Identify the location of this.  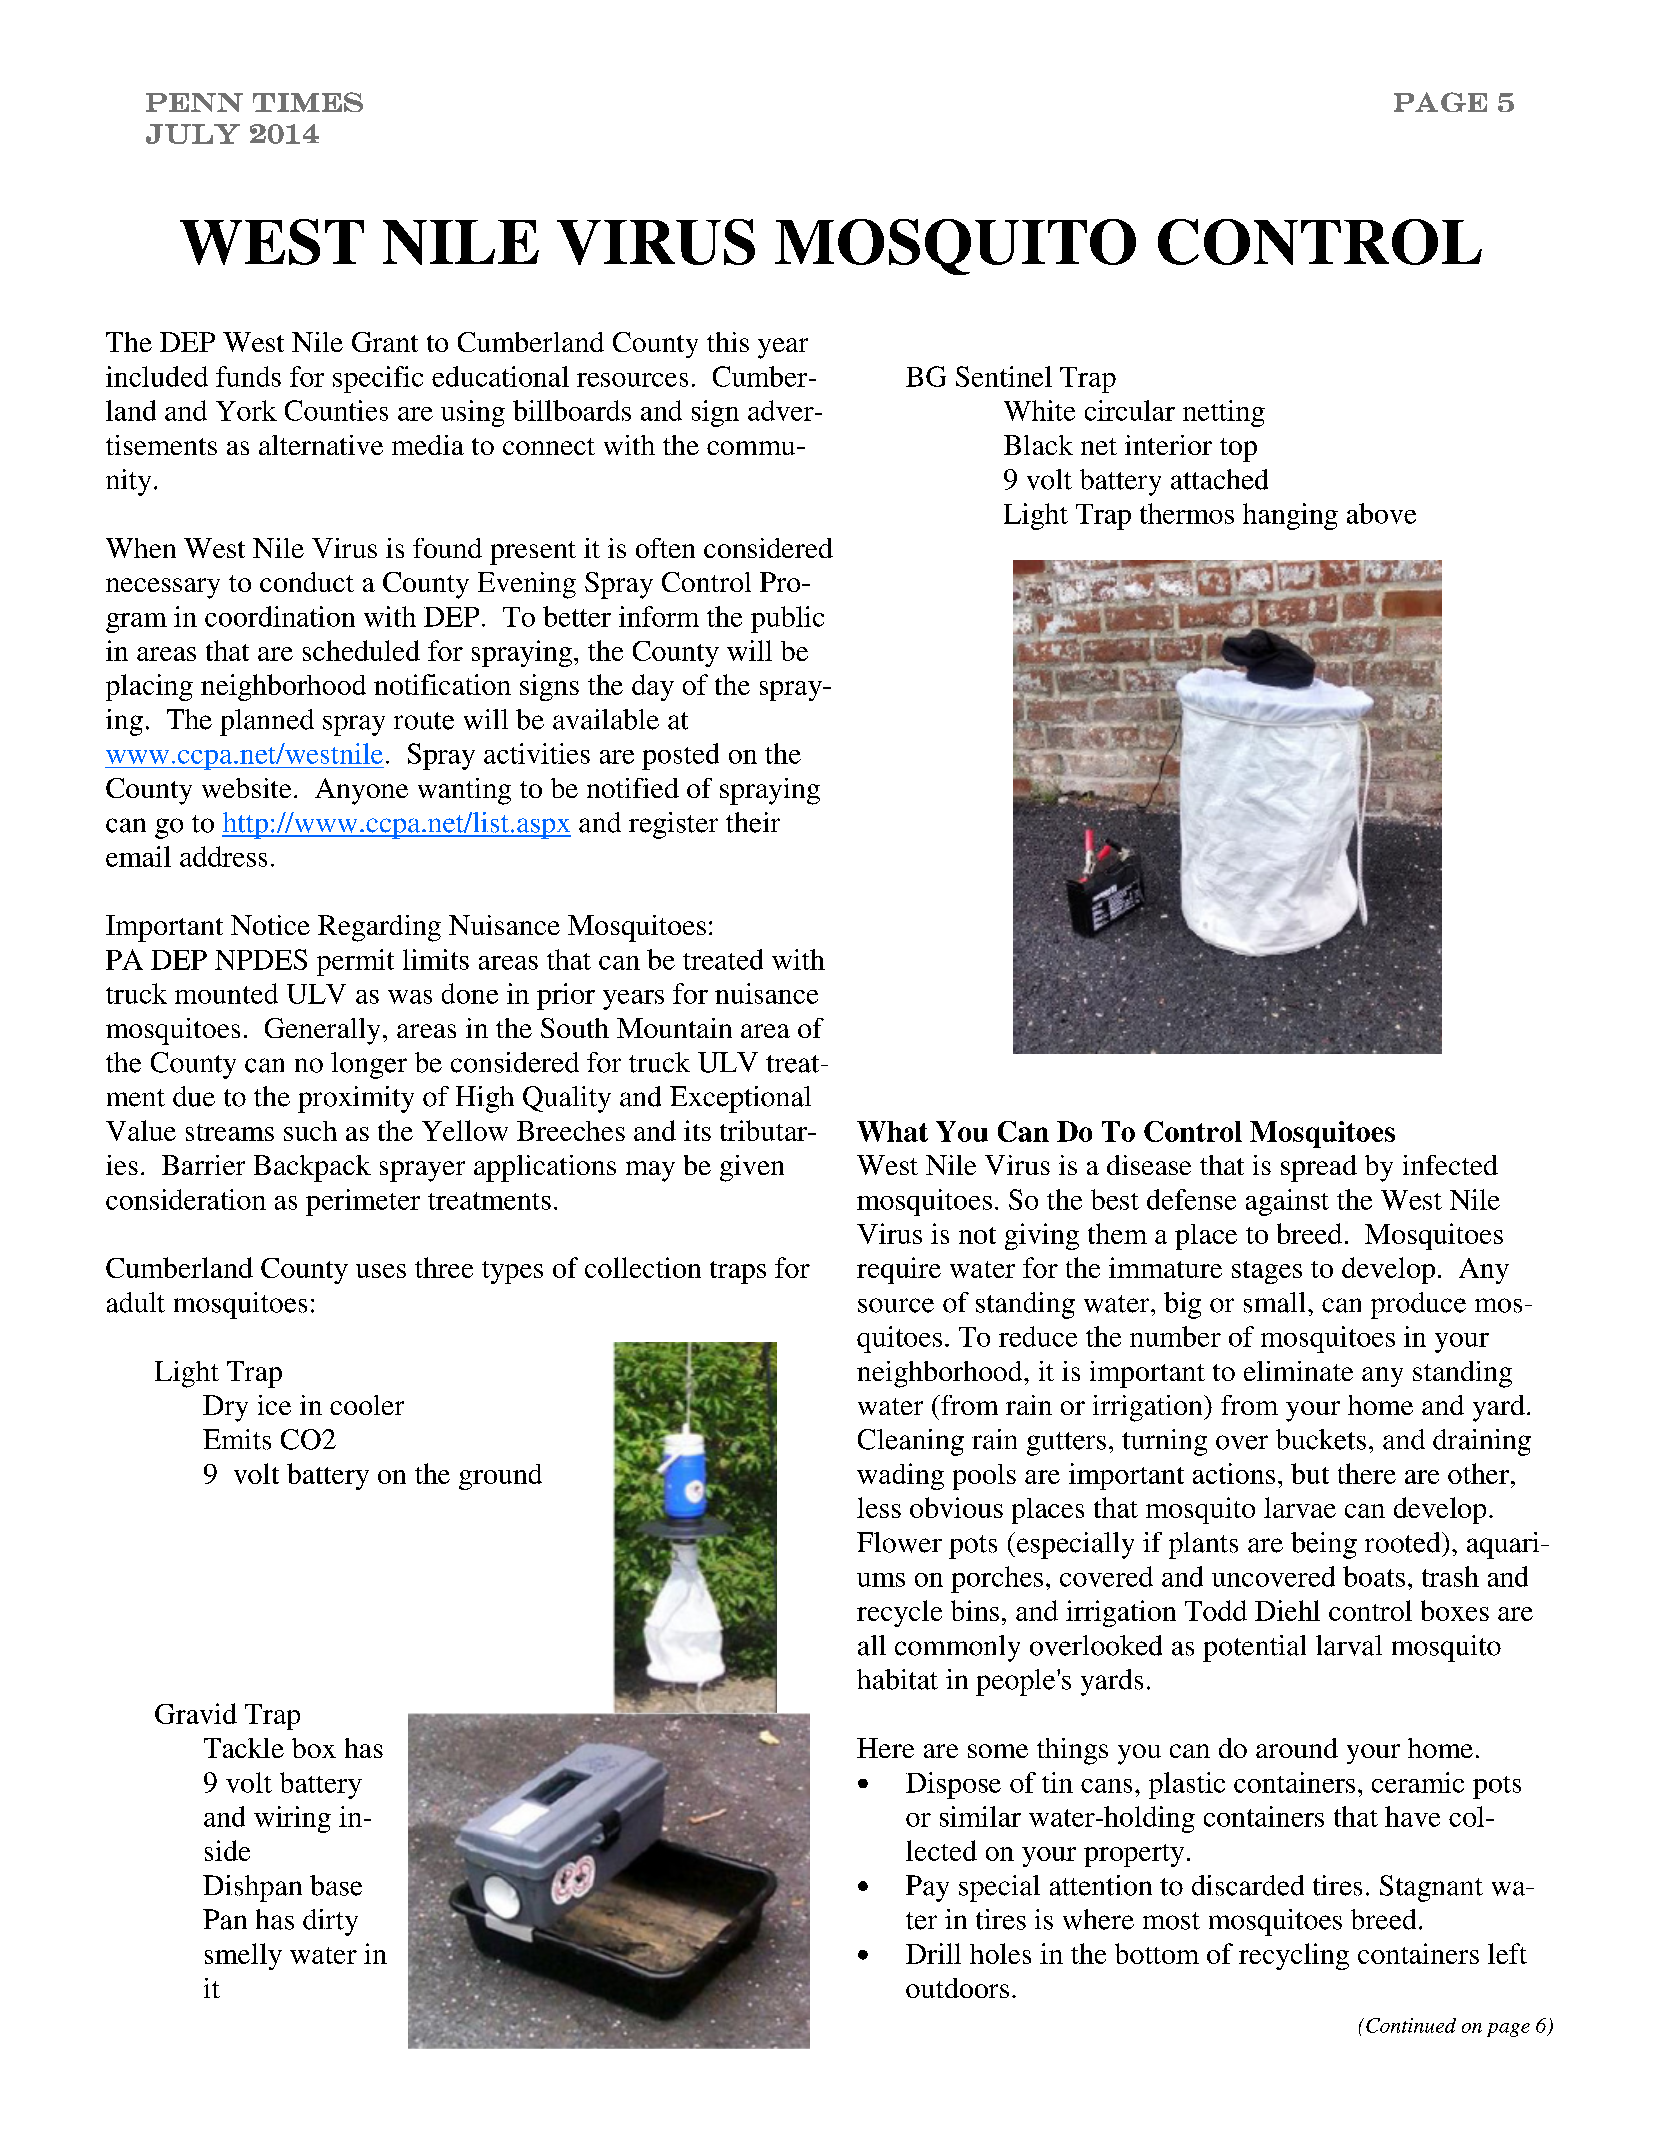
(728, 342).
